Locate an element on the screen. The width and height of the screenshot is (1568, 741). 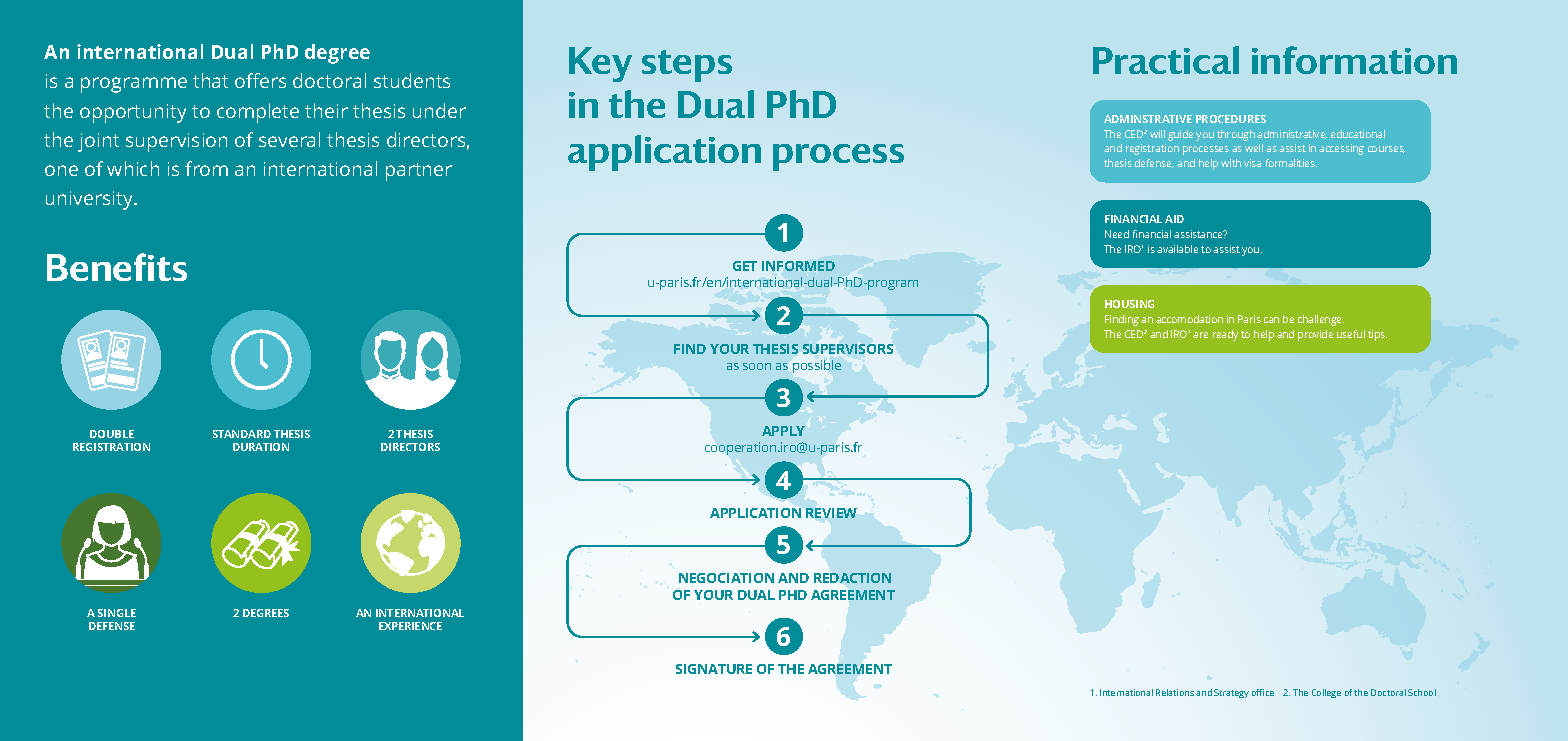
that is located at coordinates (210, 80).
